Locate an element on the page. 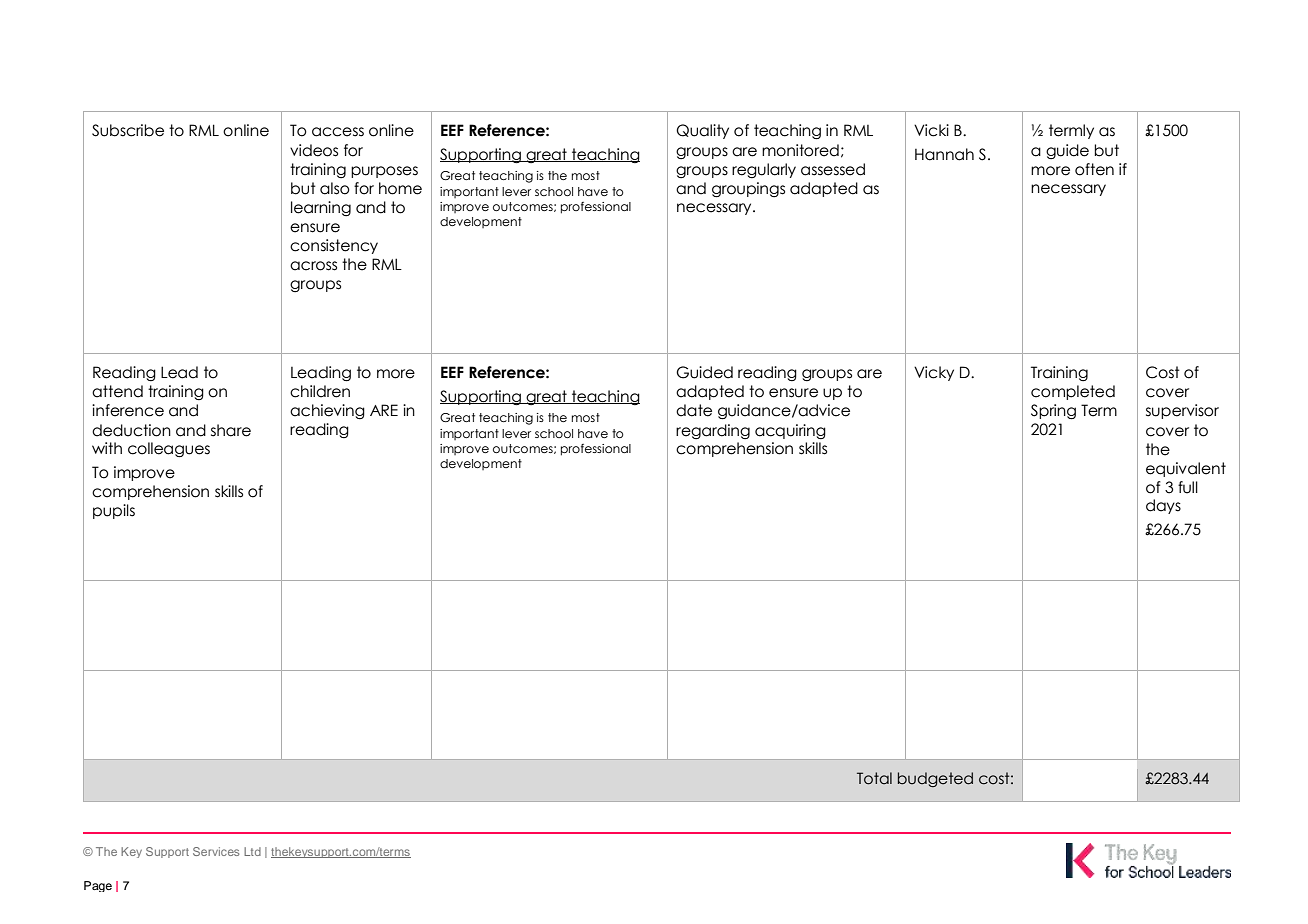 This image has width=1308, height=924. Total is located at coordinates (874, 778).
